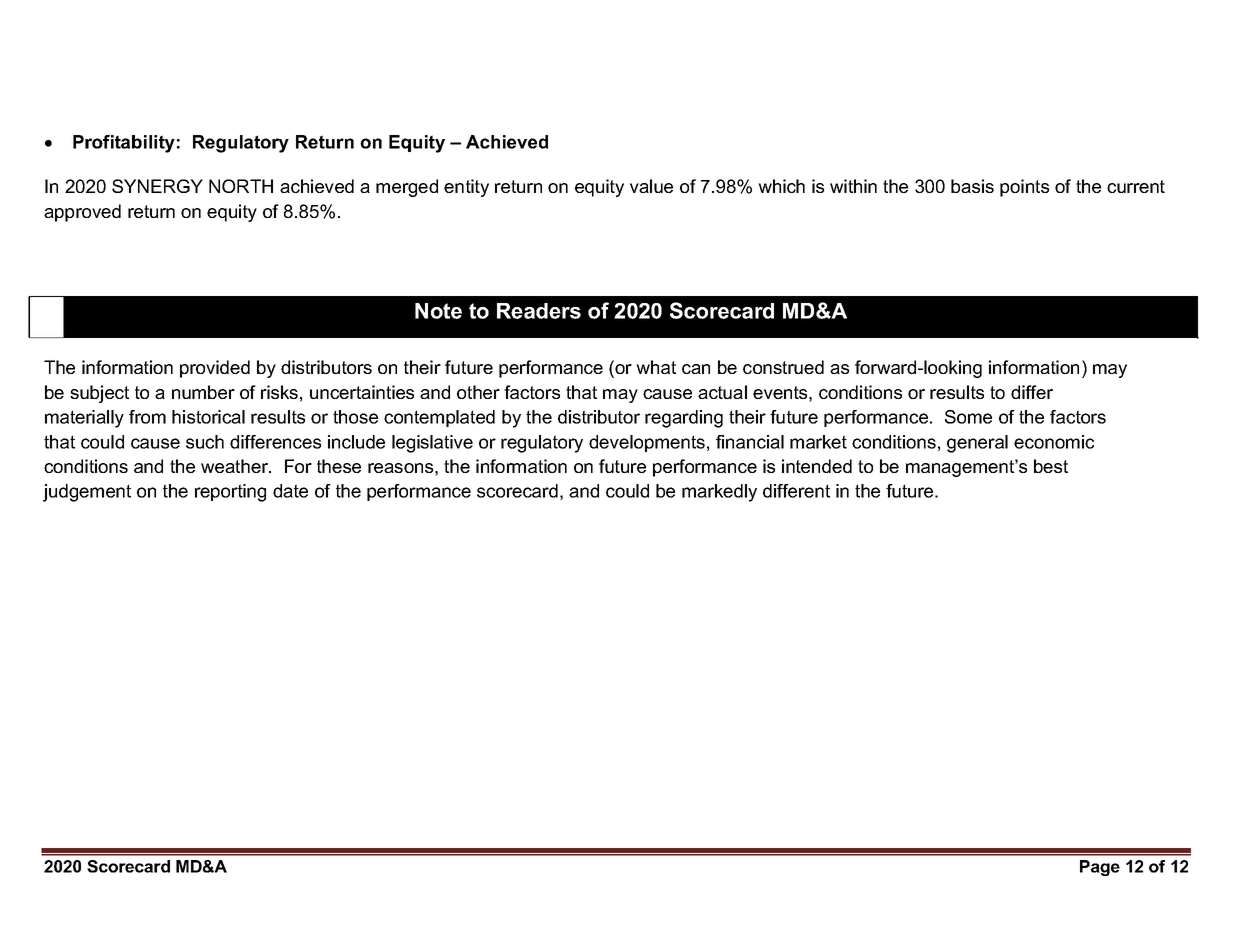 This document has height=952, width=1233. I want to click on number, so click(203, 392).
